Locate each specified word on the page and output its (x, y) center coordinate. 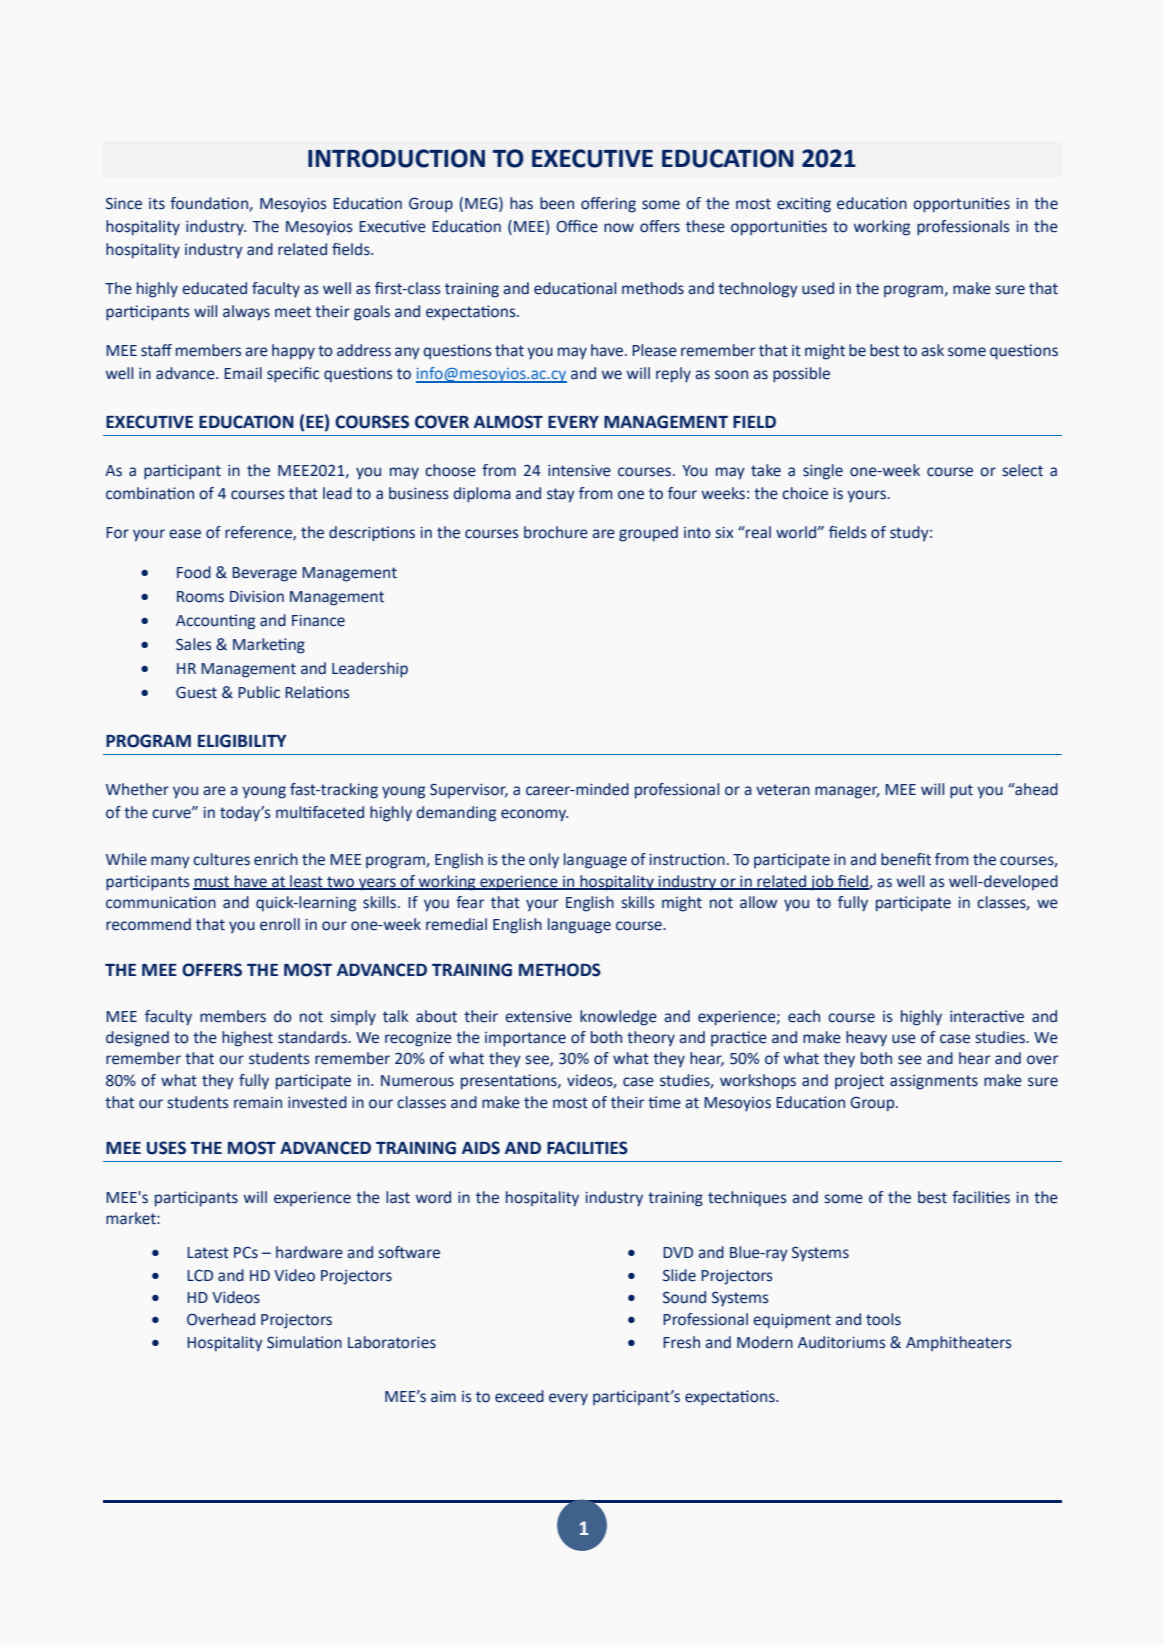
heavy (866, 1039)
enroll (280, 924)
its (157, 204)
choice (805, 493)
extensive (538, 1017)
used (818, 288)
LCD (200, 1275)
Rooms (200, 597)
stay (561, 495)
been (557, 203)
